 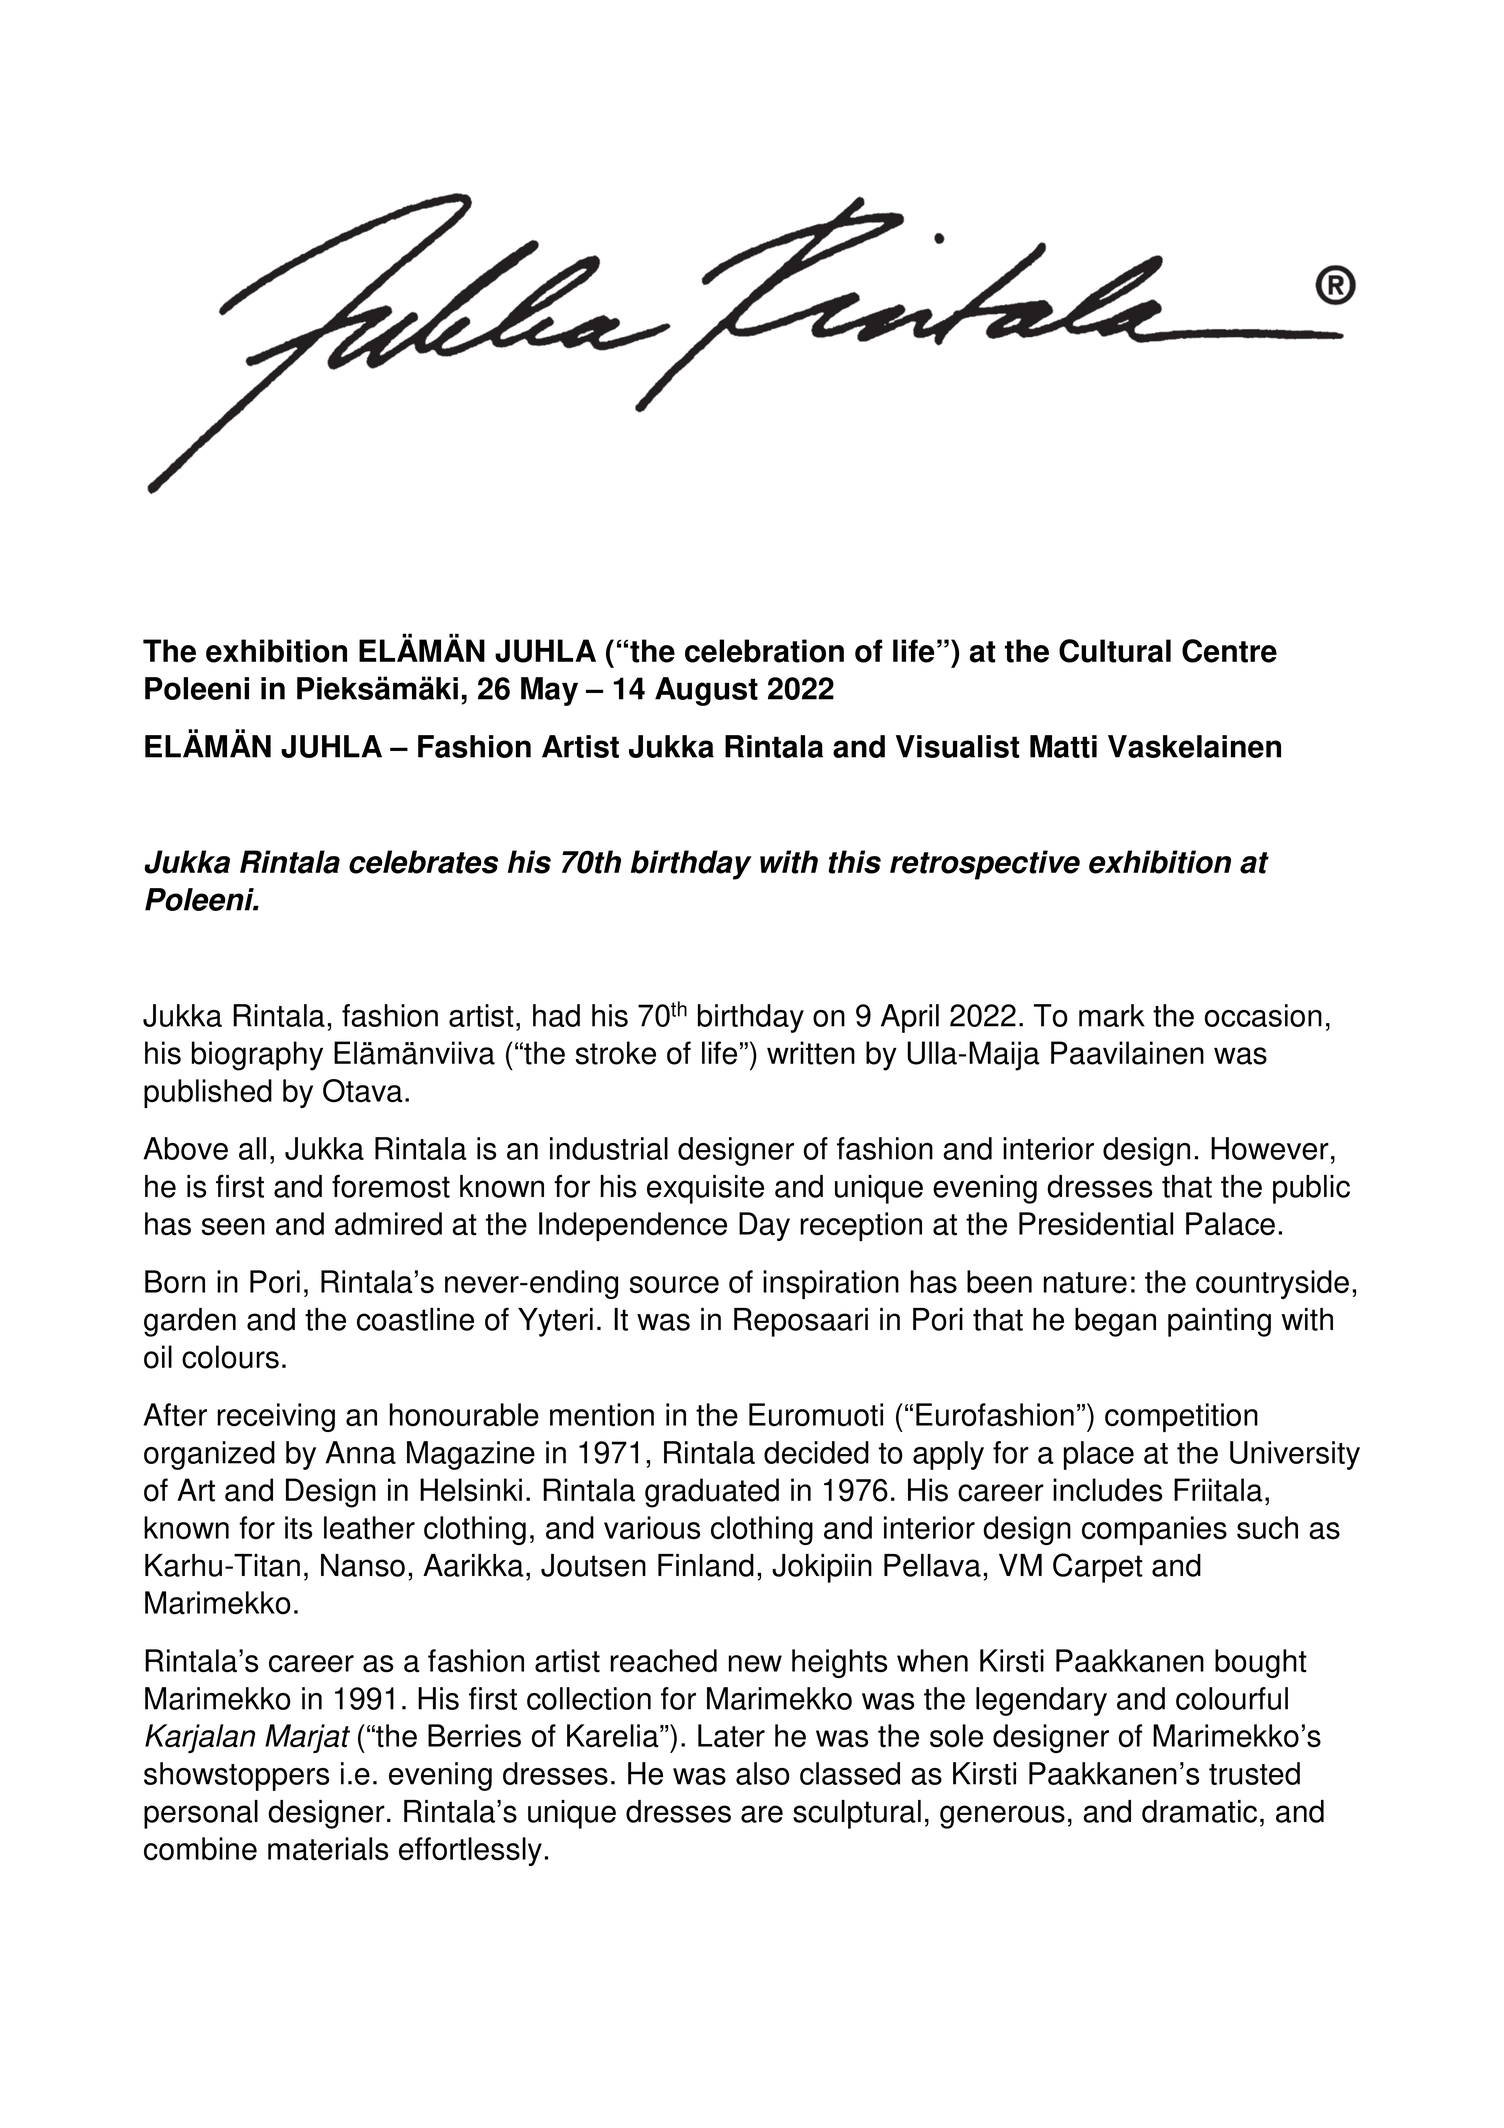 I want to click on materials, so click(x=328, y=1849).
